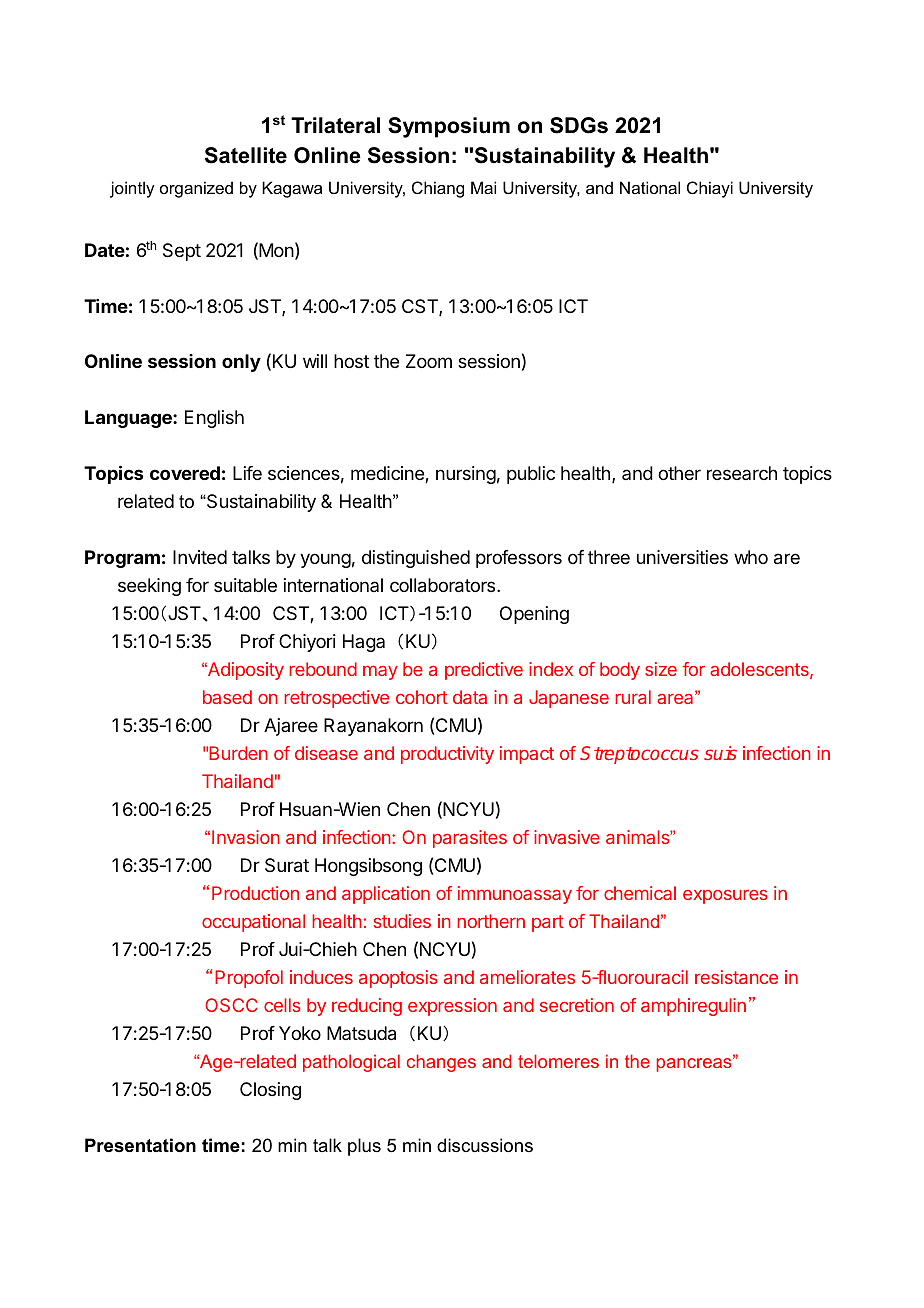 This image has height=1308, width=924. What do you see at coordinates (558, 1061) in the image?
I see `telomeres` at bounding box center [558, 1061].
